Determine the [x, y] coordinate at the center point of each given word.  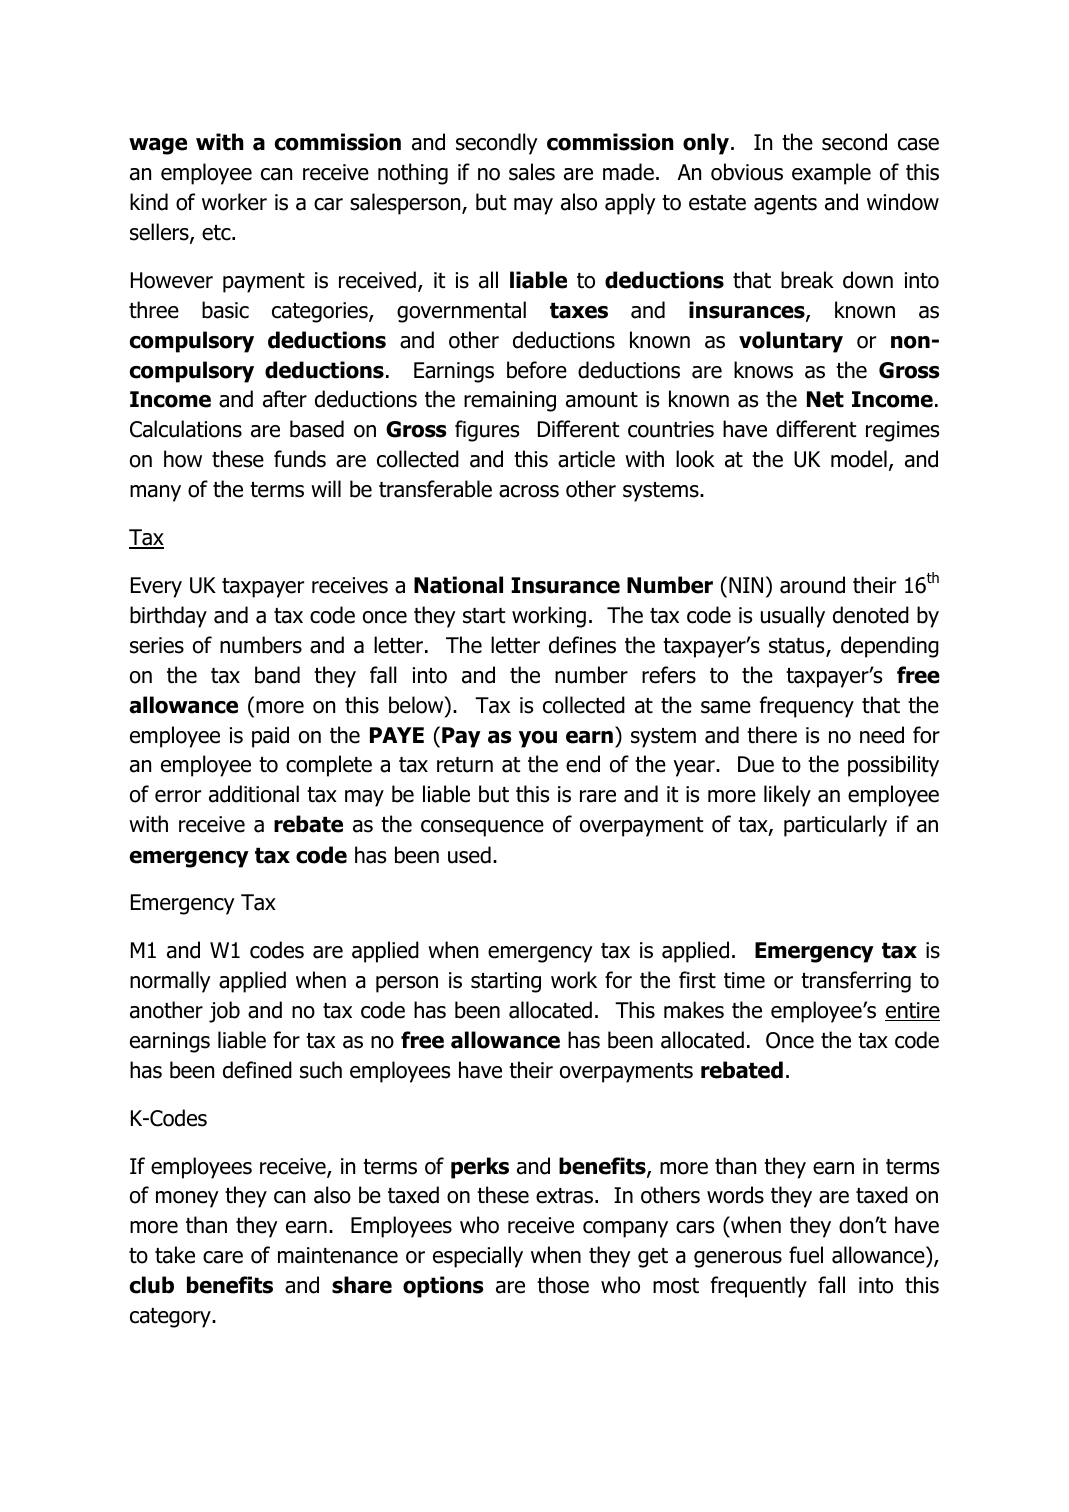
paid [270, 737]
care [223, 1257]
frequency [807, 707]
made [628, 172]
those [563, 1285]
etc [217, 233]
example [831, 174]
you [538, 739]
